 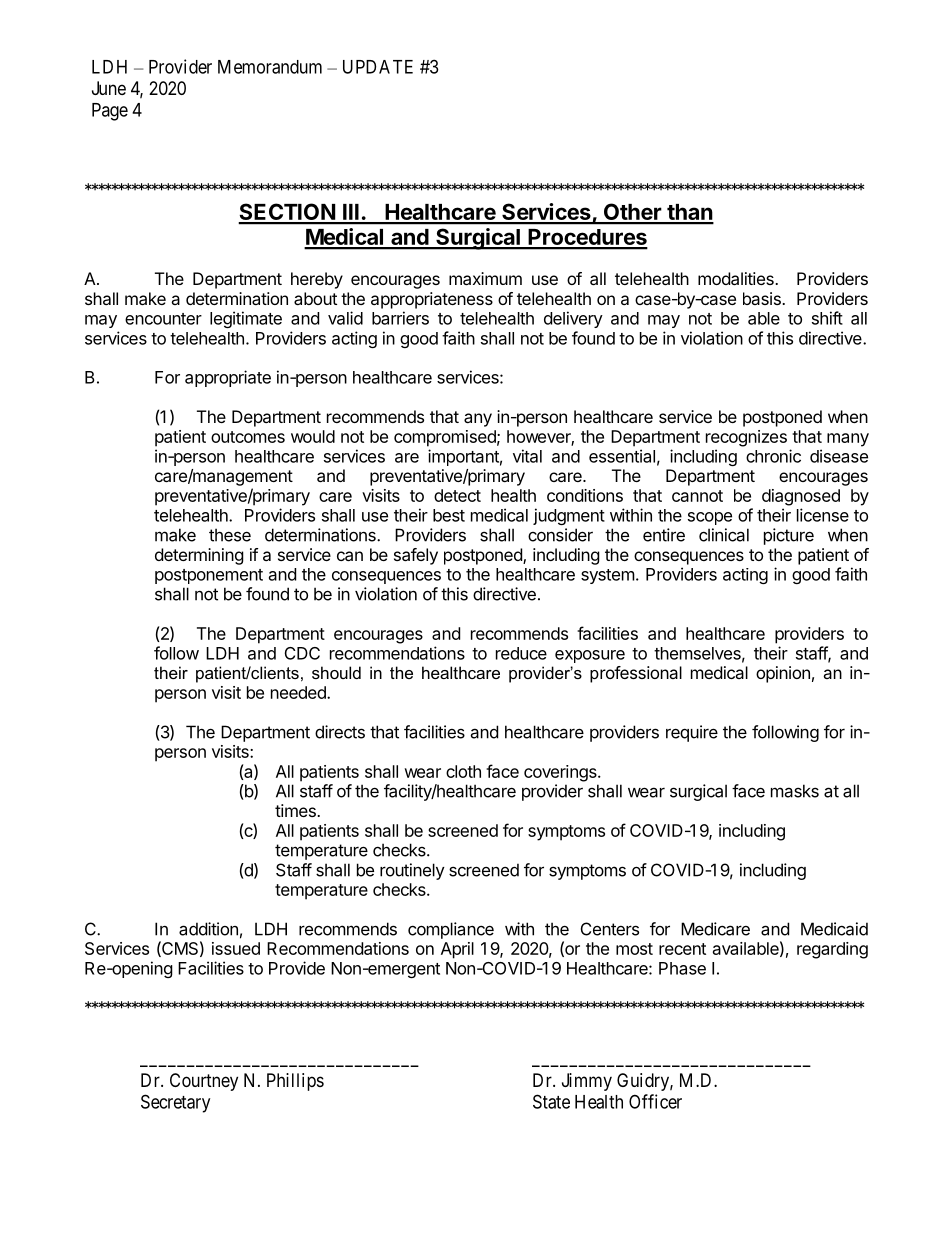 What do you see at coordinates (270, 67) in the screenshot?
I see `Memorandum` at bounding box center [270, 67].
